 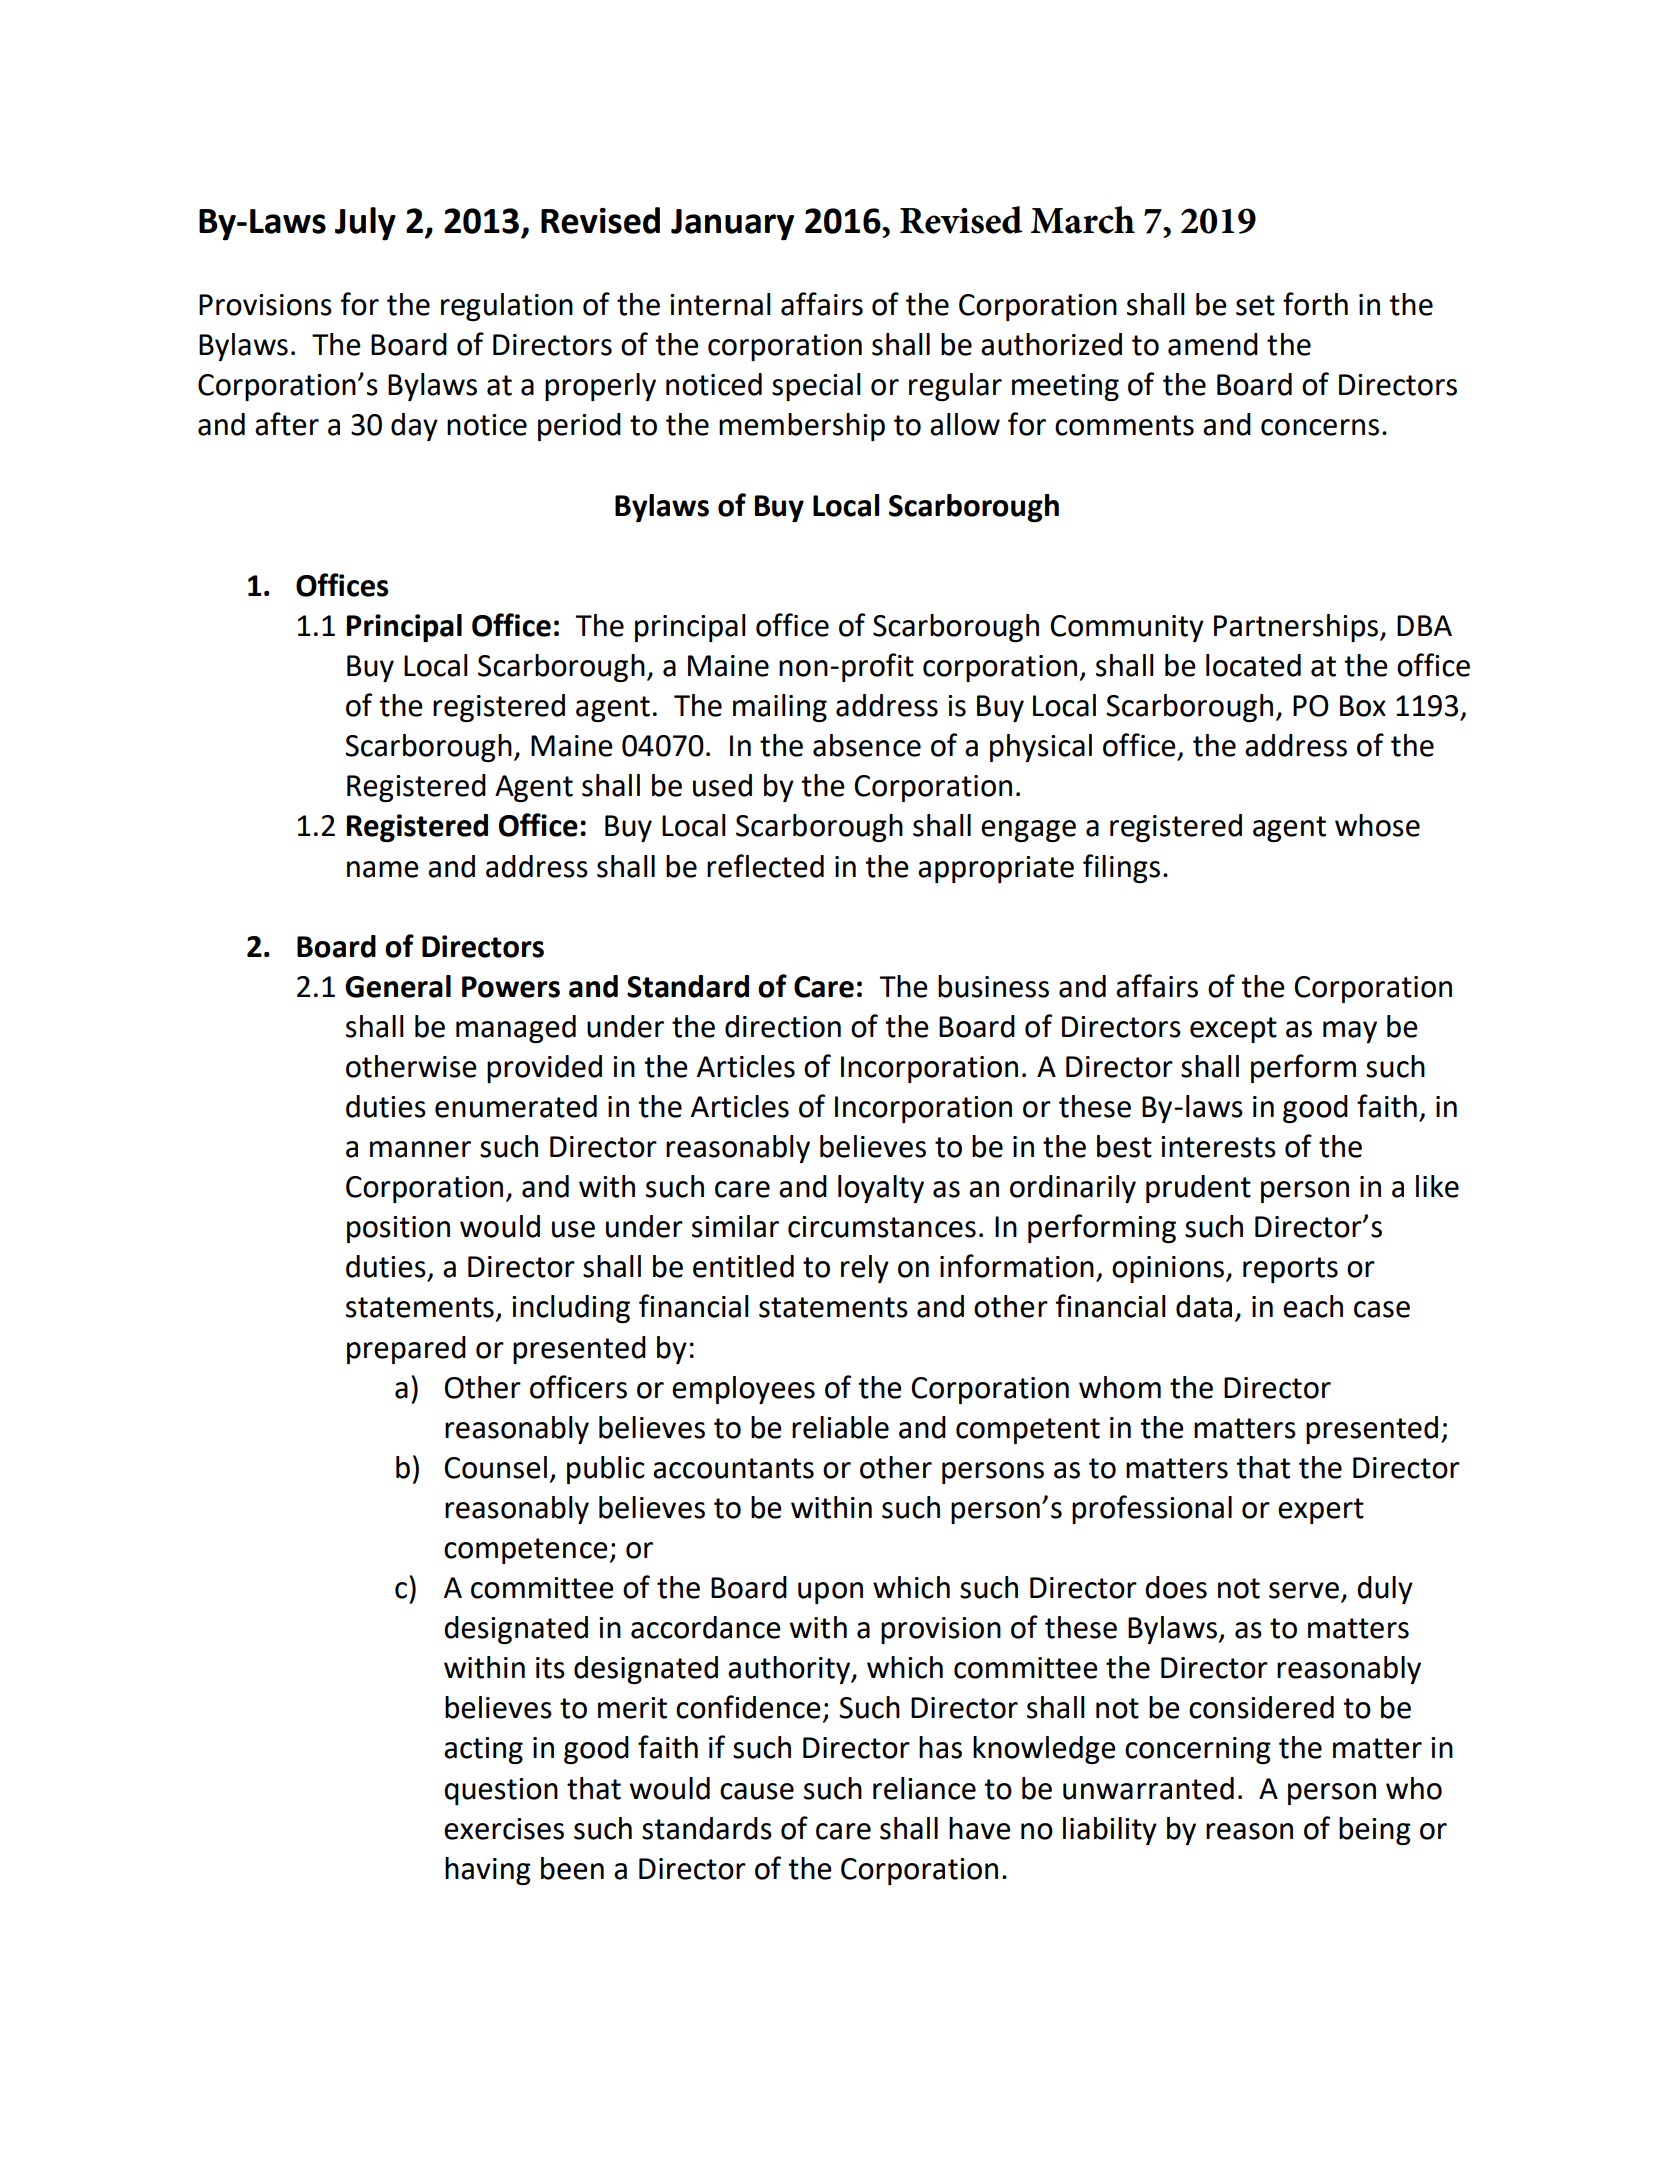 I want to click on January, so click(x=732, y=225).
